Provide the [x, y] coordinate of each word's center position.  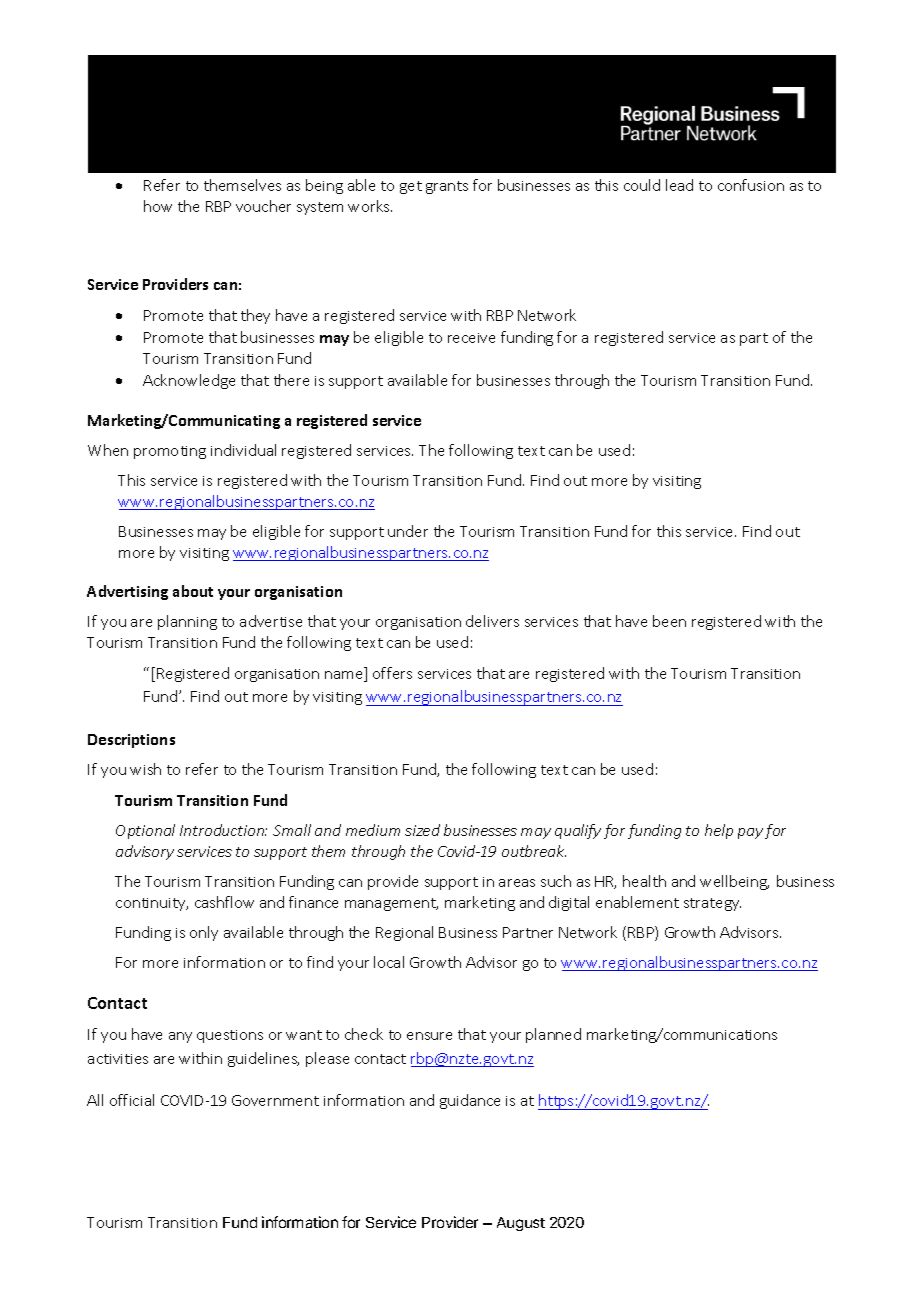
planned [553, 1035]
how [158, 206]
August [521, 1224]
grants [447, 187]
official [132, 1100]
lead [679, 185]
